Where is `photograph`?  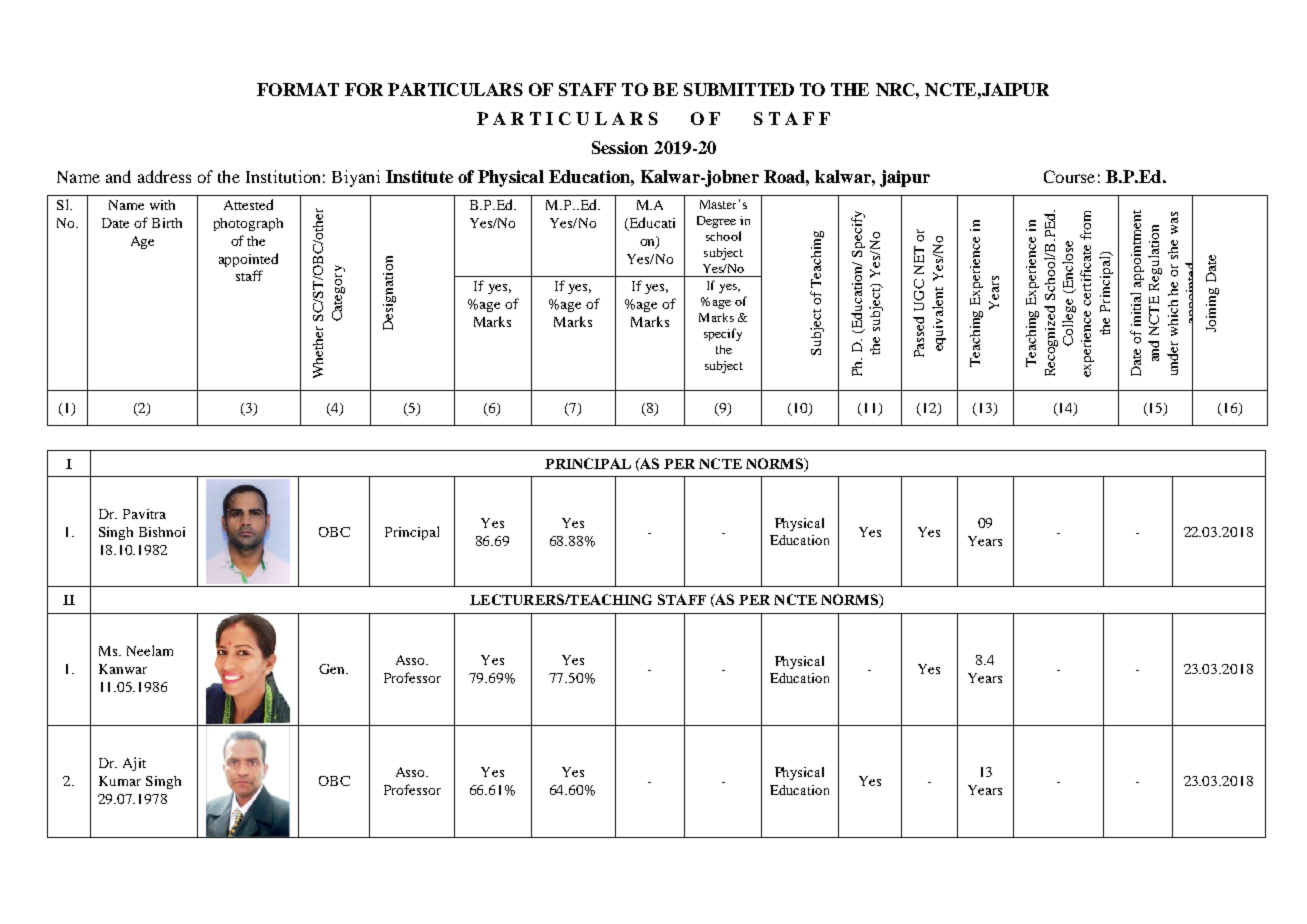 photograph is located at coordinates (248, 224).
